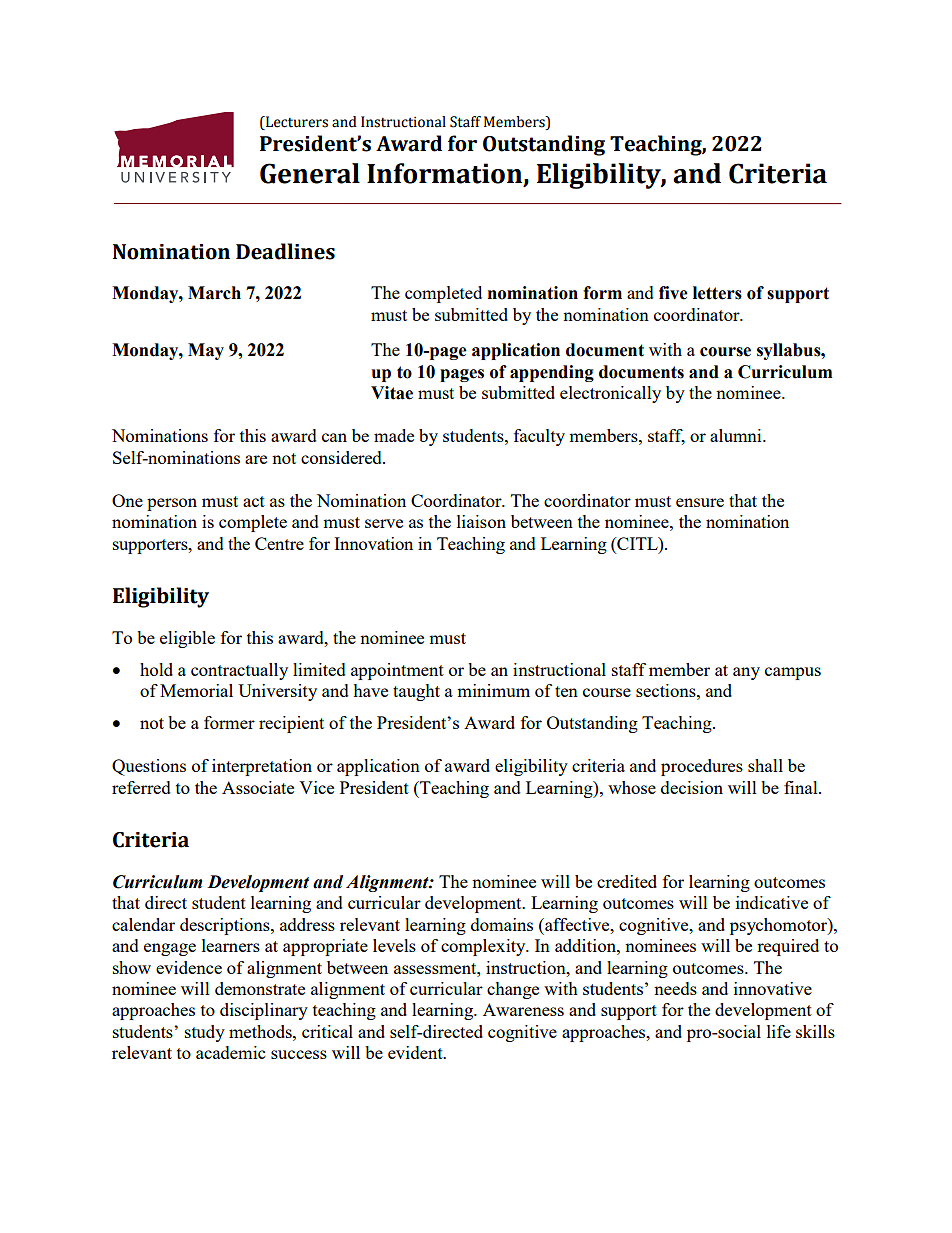 The height and width of the page is (1233, 952). What do you see at coordinates (765, 765) in the page?
I see `shall` at bounding box center [765, 765].
